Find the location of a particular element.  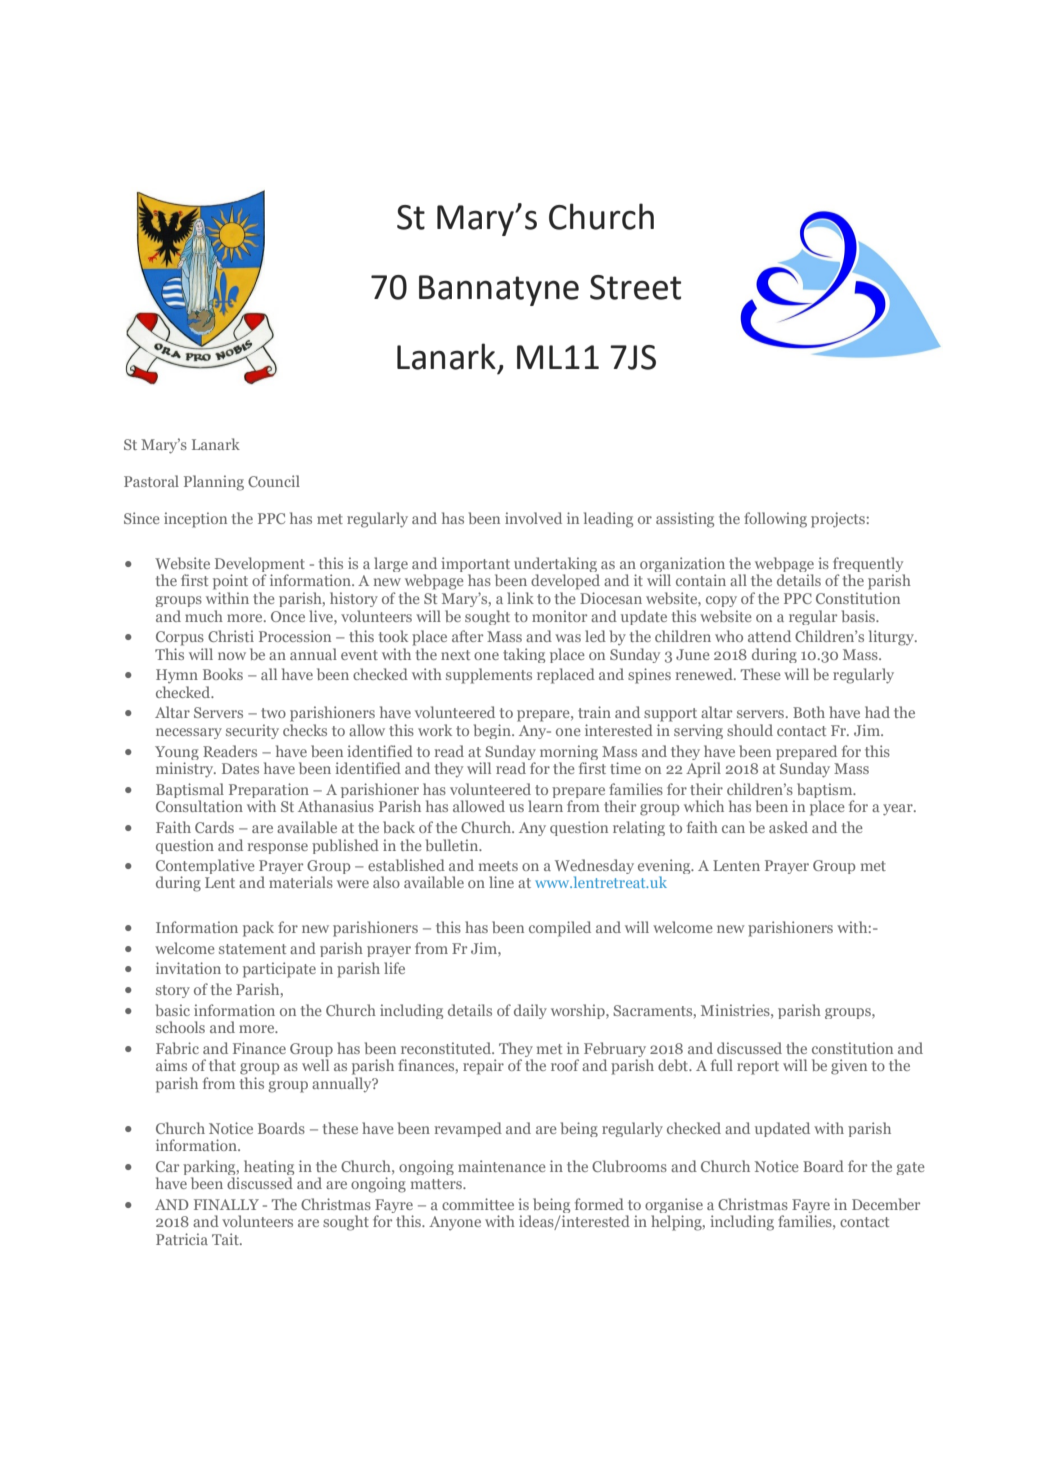

Dates is located at coordinates (240, 768).
